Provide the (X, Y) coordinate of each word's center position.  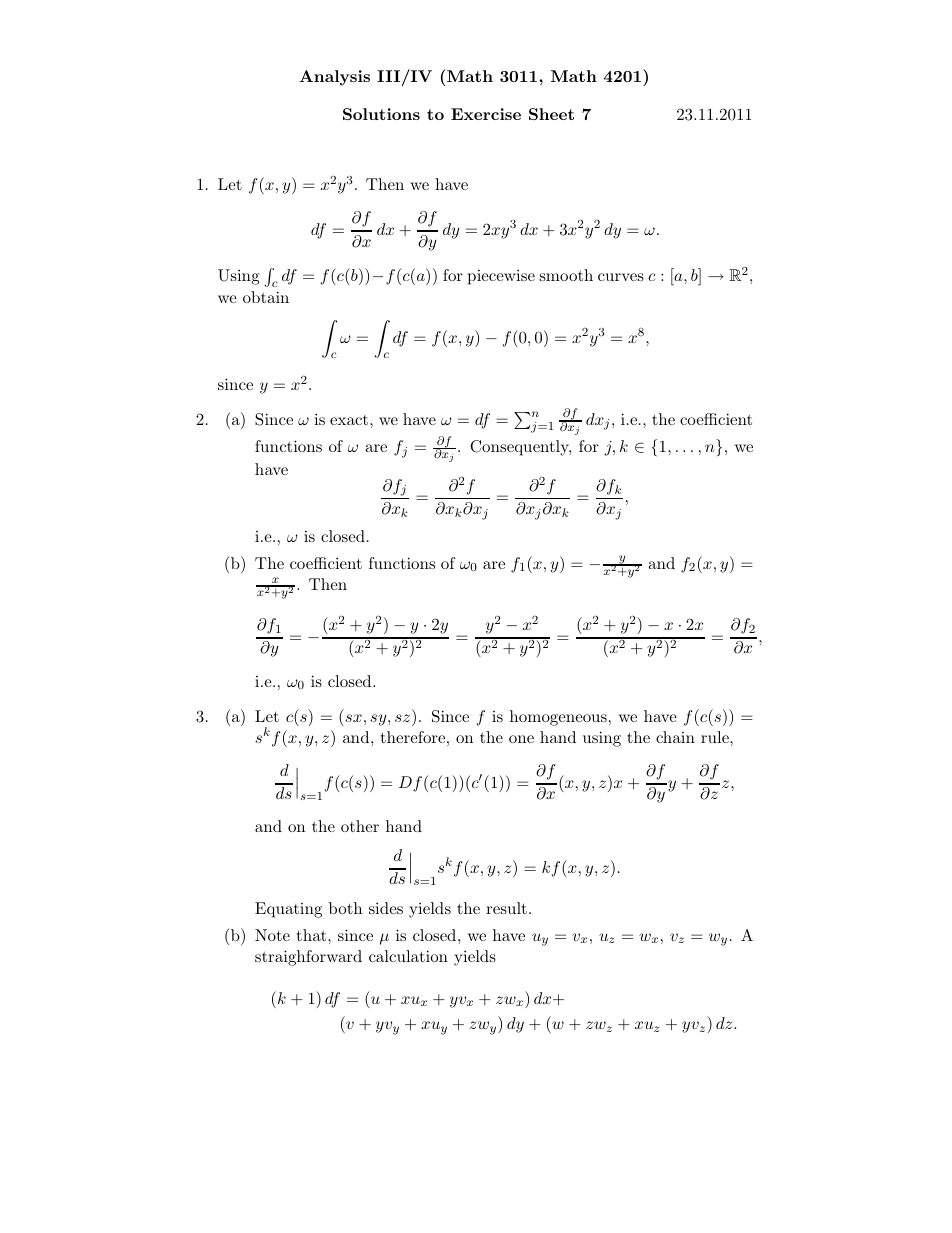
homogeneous (558, 718)
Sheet (551, 114)
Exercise (486, 114)
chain (675, 737)
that (313, 935)
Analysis (334, 78)
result (506, 908)
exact (350, 420)
